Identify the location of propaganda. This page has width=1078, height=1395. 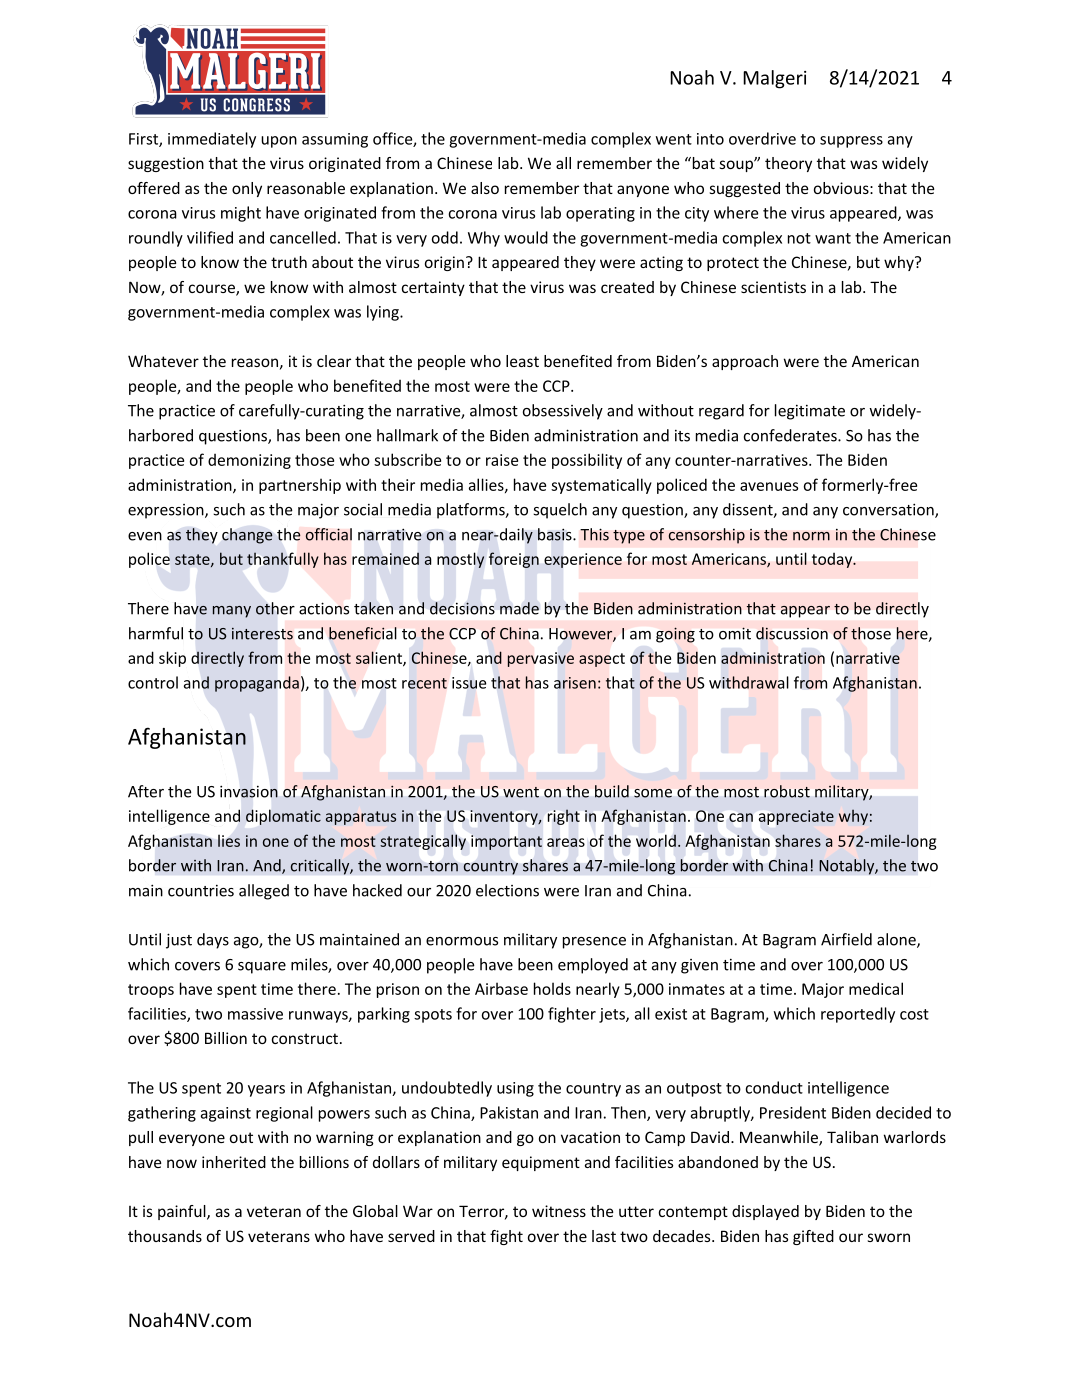
(257, 684).
